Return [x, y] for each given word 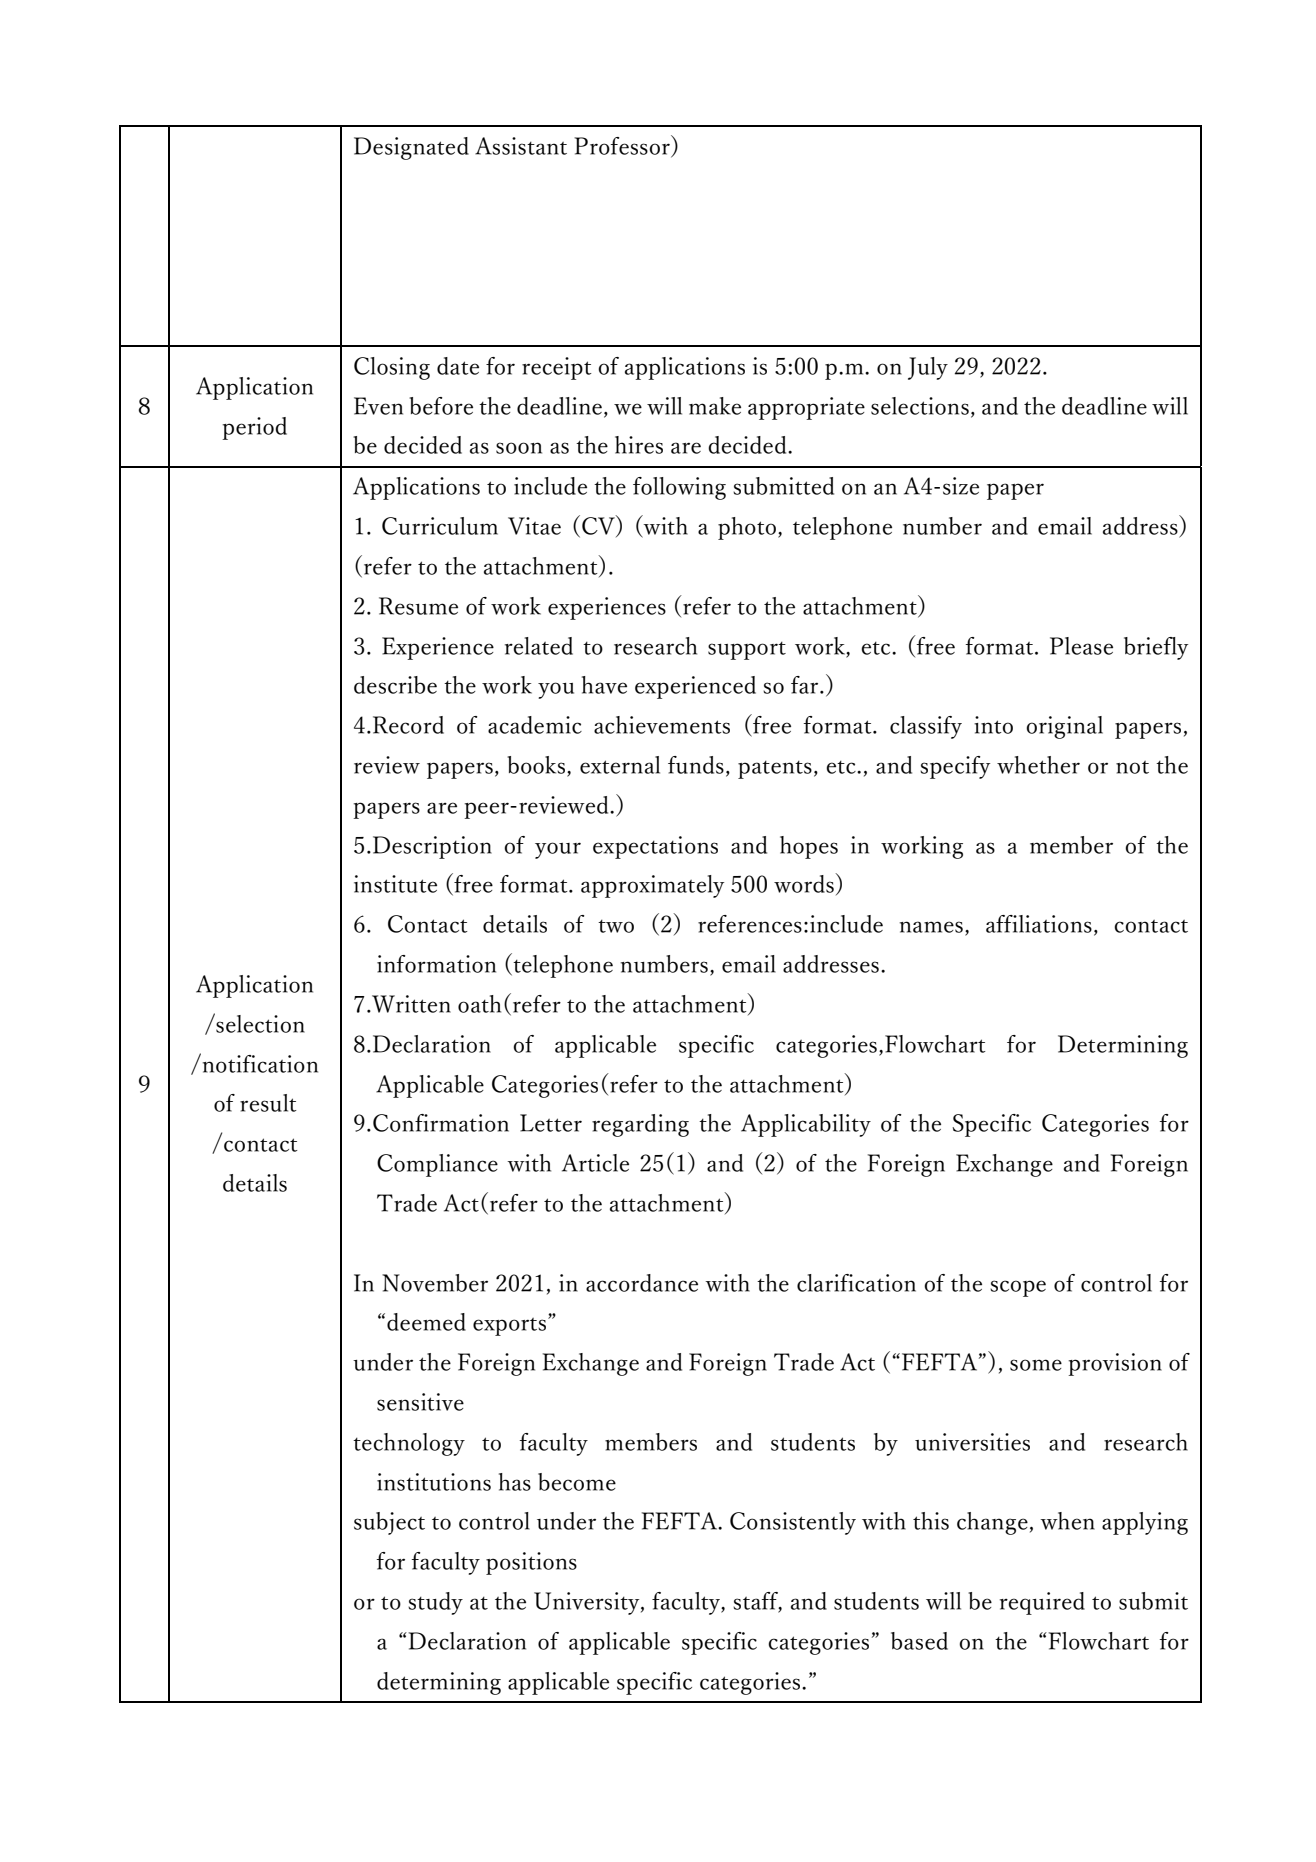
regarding [640, 1125]
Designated [411, 148]
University [588, 1603]
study [435, 1603]
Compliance [437, 1165]
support [747, 651]
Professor [623, 146]
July [928, 368]
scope [1018, 1288]
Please [1081, 646]
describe [395, 685]
